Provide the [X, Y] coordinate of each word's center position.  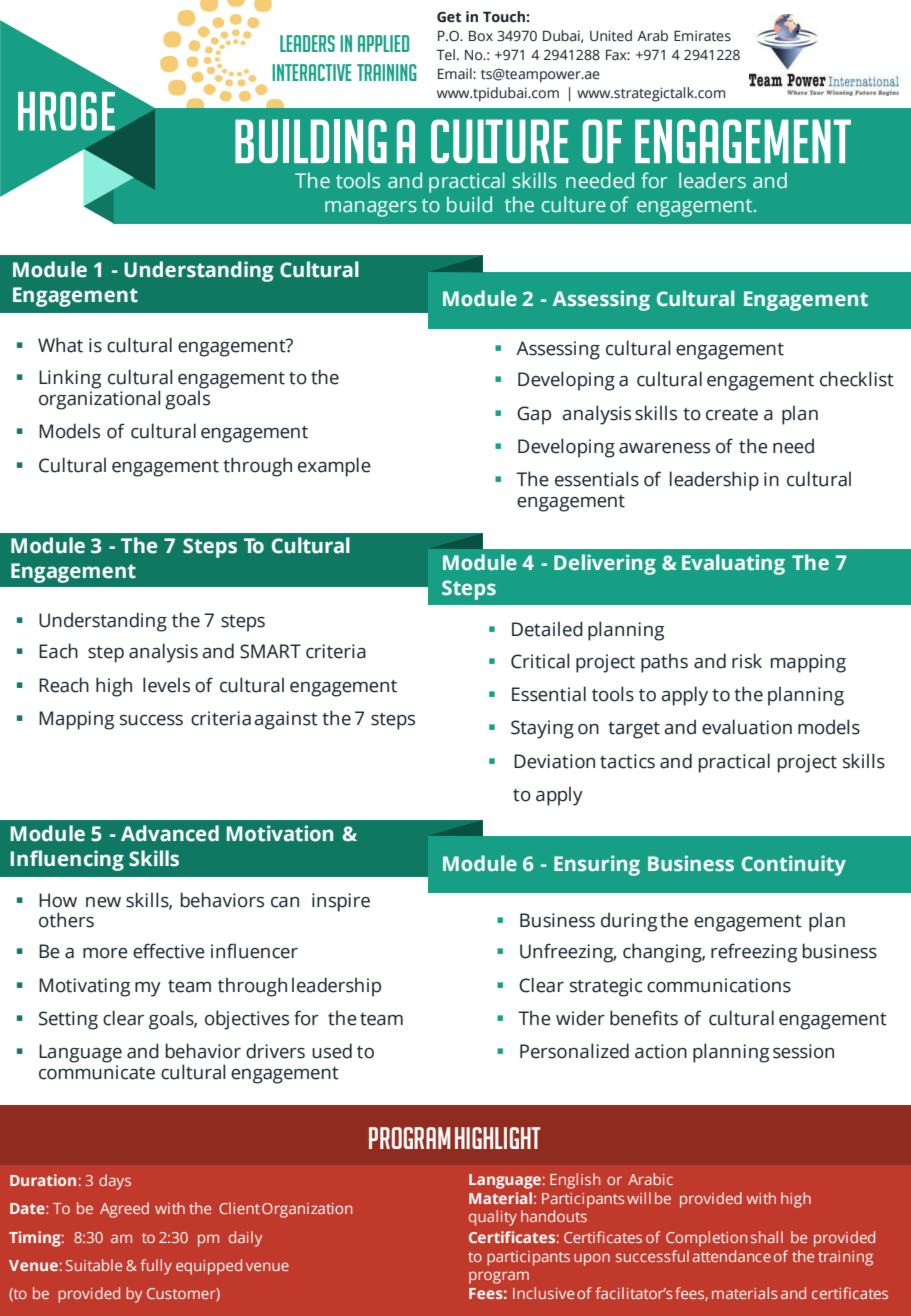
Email [456, 73]
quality [493, 1218]
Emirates [702, 36]
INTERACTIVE [312, 72]
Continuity [794, 865]
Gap [534, 415]
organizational [100, 400]
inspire [341, 902]
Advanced [170, 833]
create [732, 414]
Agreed [124, 1210]
